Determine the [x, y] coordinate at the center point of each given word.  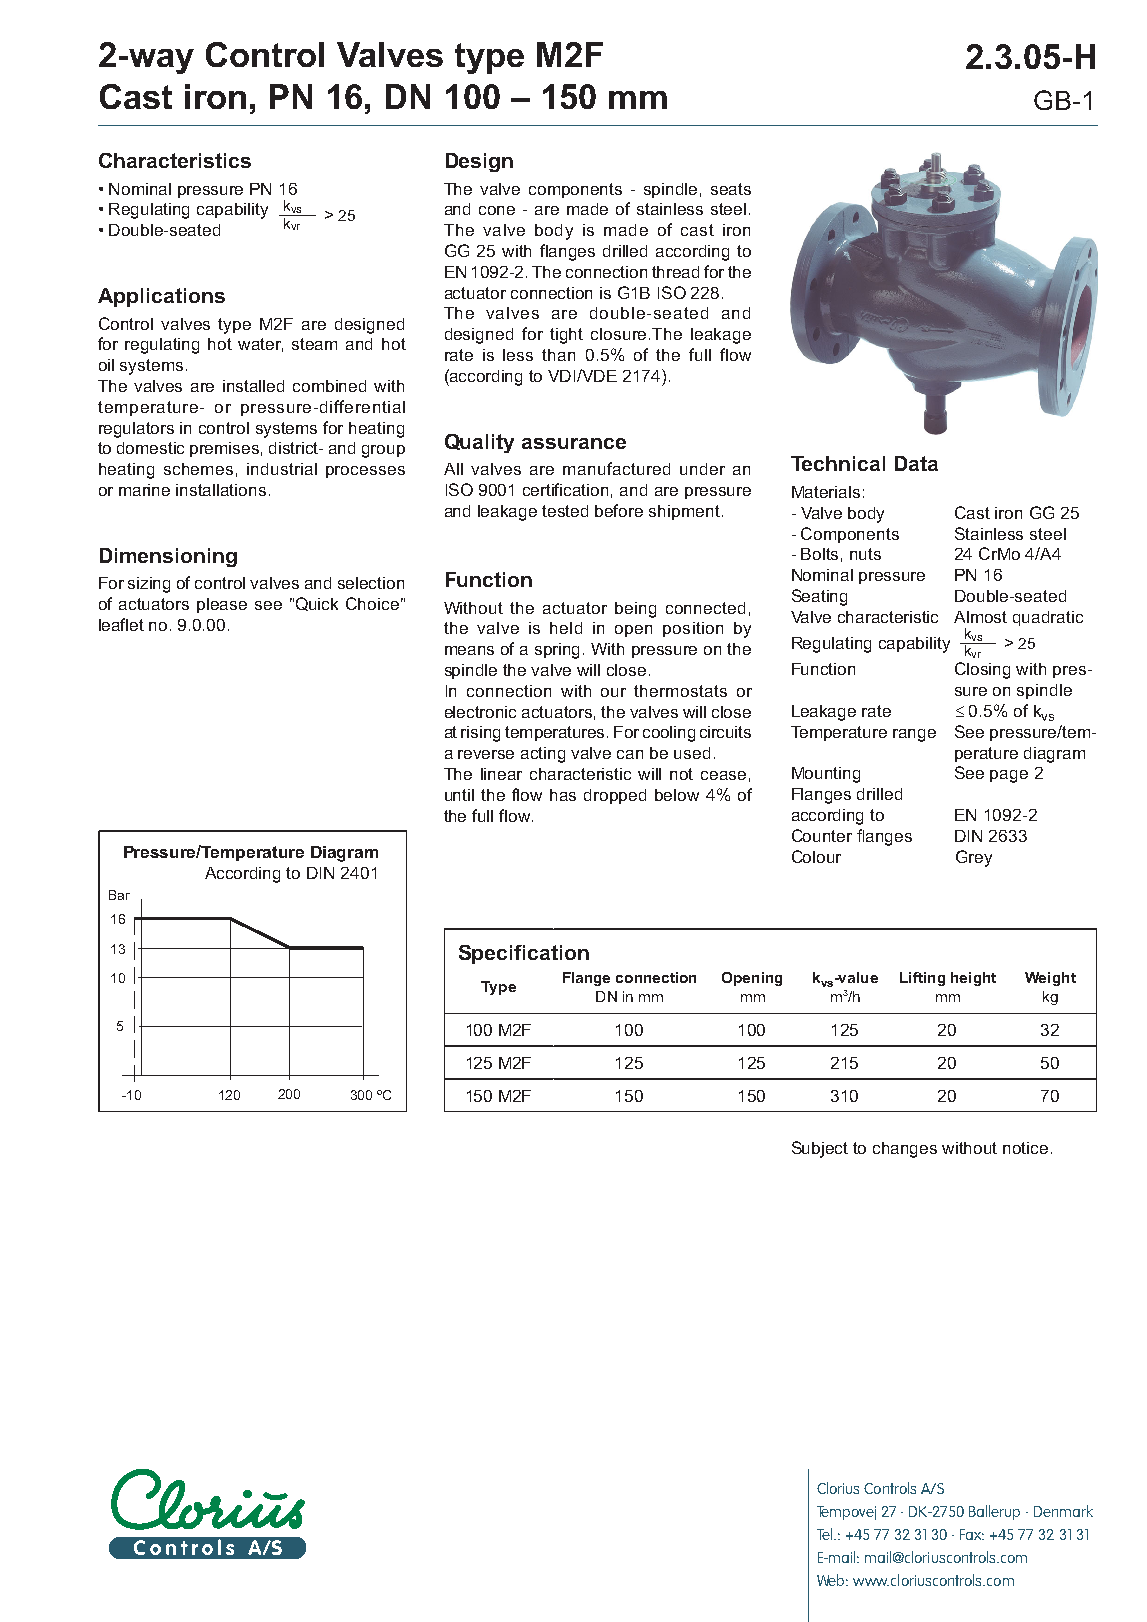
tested [565, 511]
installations [221, 490]
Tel [826, 1534]
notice [1025, 1148]
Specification [524, 954]
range [914, 735]
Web [832, 1580]
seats [731, 189]
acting [543, 755]
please [222, 605]
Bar [119, 895]
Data [916, 463]
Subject [820, 1149]
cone [497, 210]
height [973, 979]
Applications [161, 297]
